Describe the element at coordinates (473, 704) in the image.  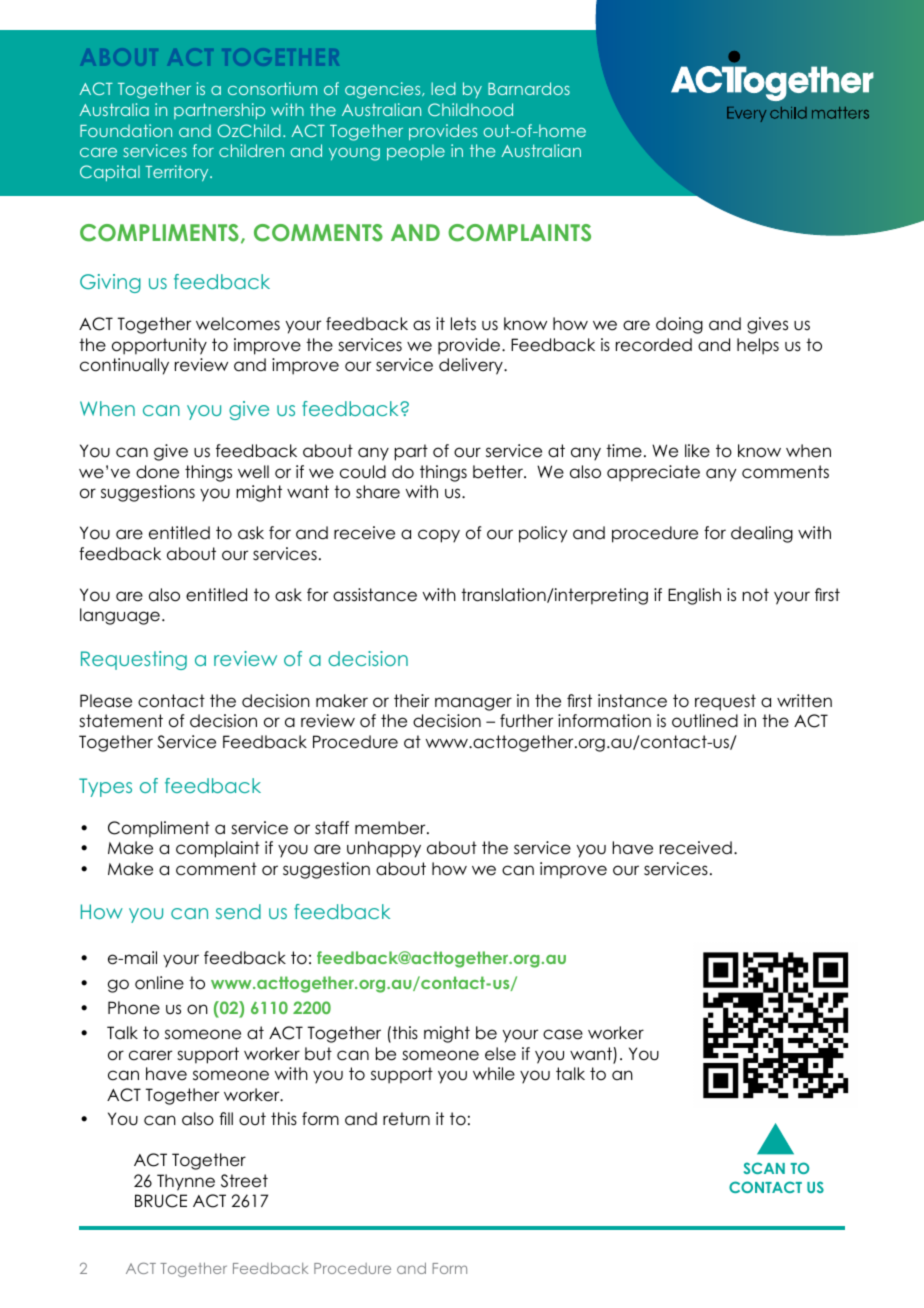
I see `manager` at that location.
